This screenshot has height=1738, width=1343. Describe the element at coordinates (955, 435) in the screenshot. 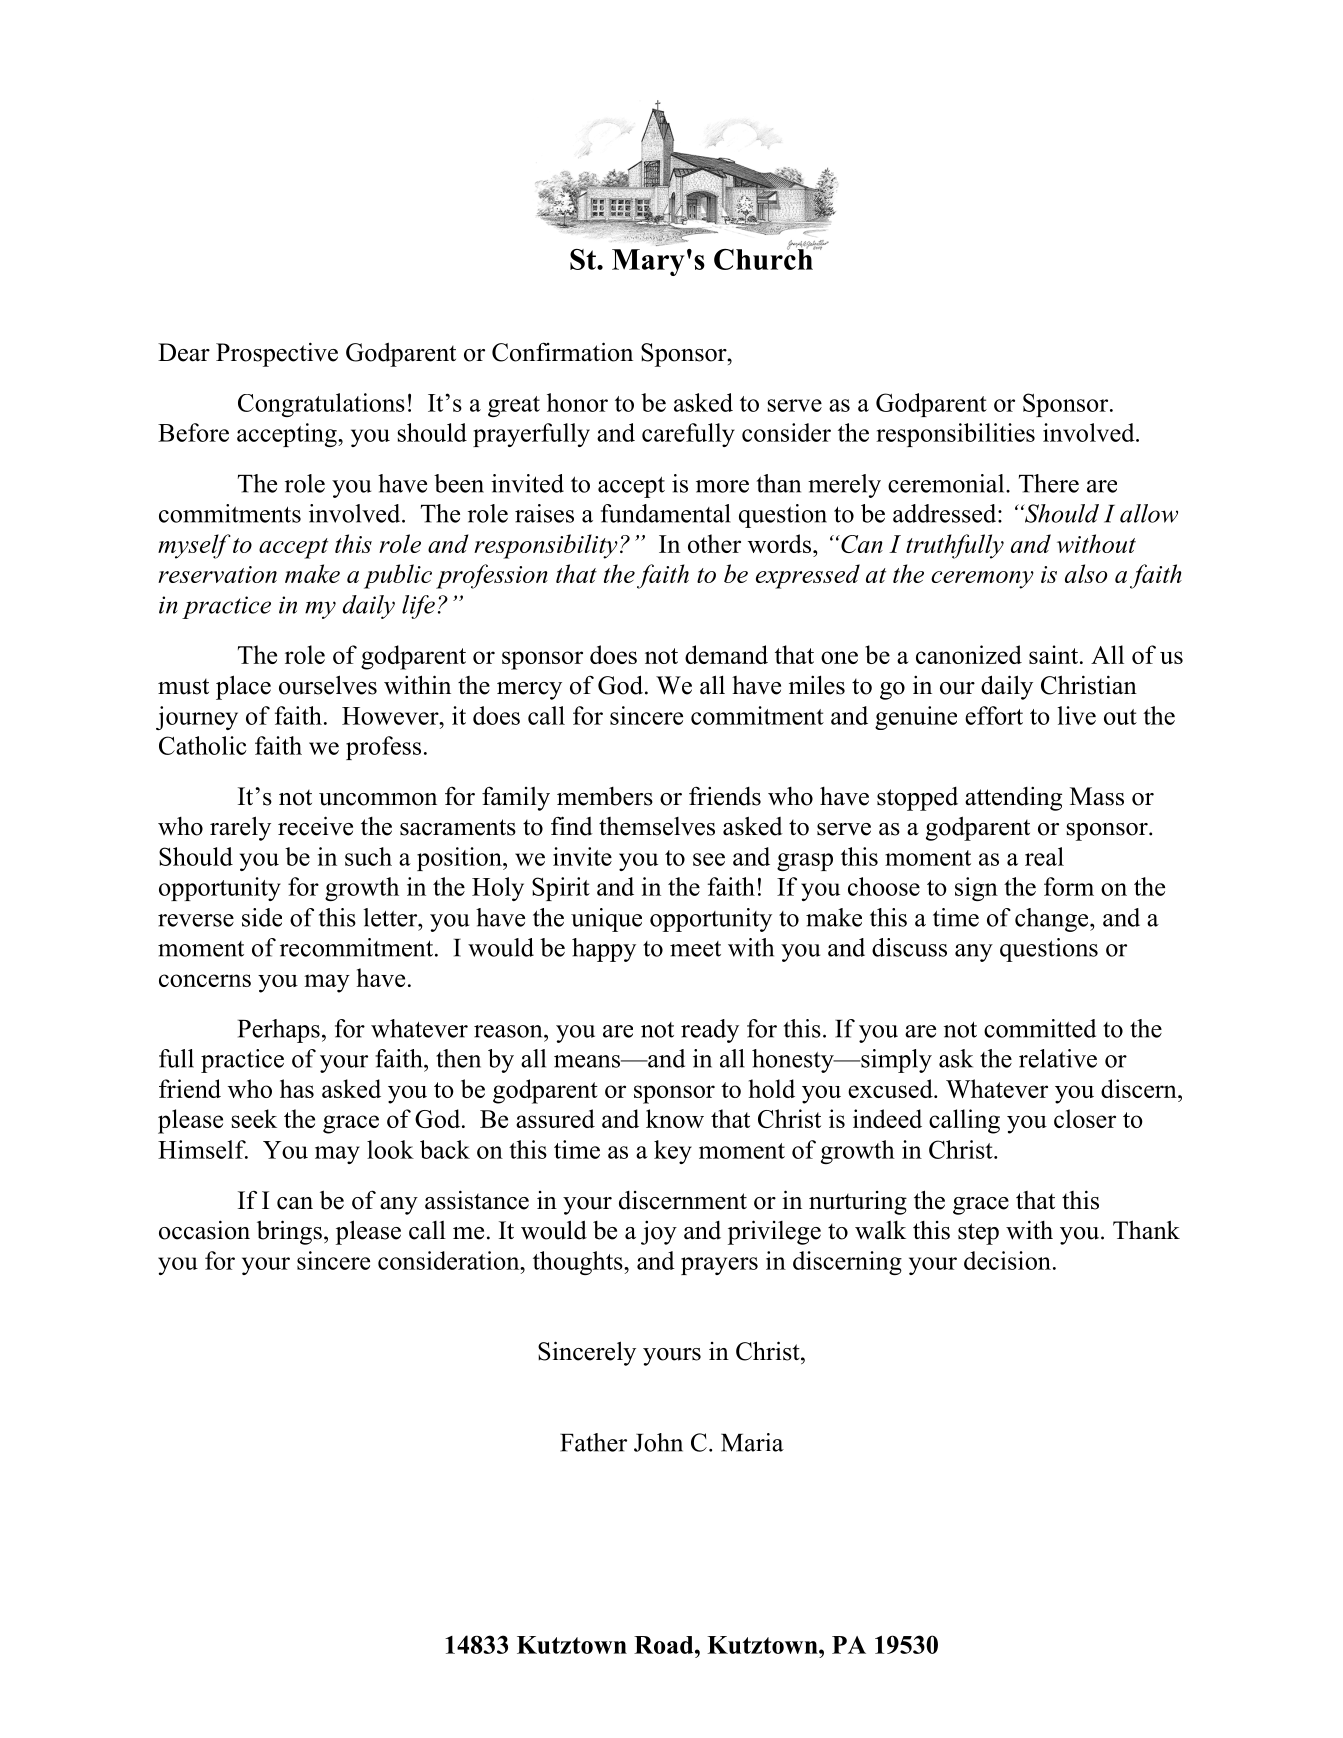

I see `responsibilities` at that location.
